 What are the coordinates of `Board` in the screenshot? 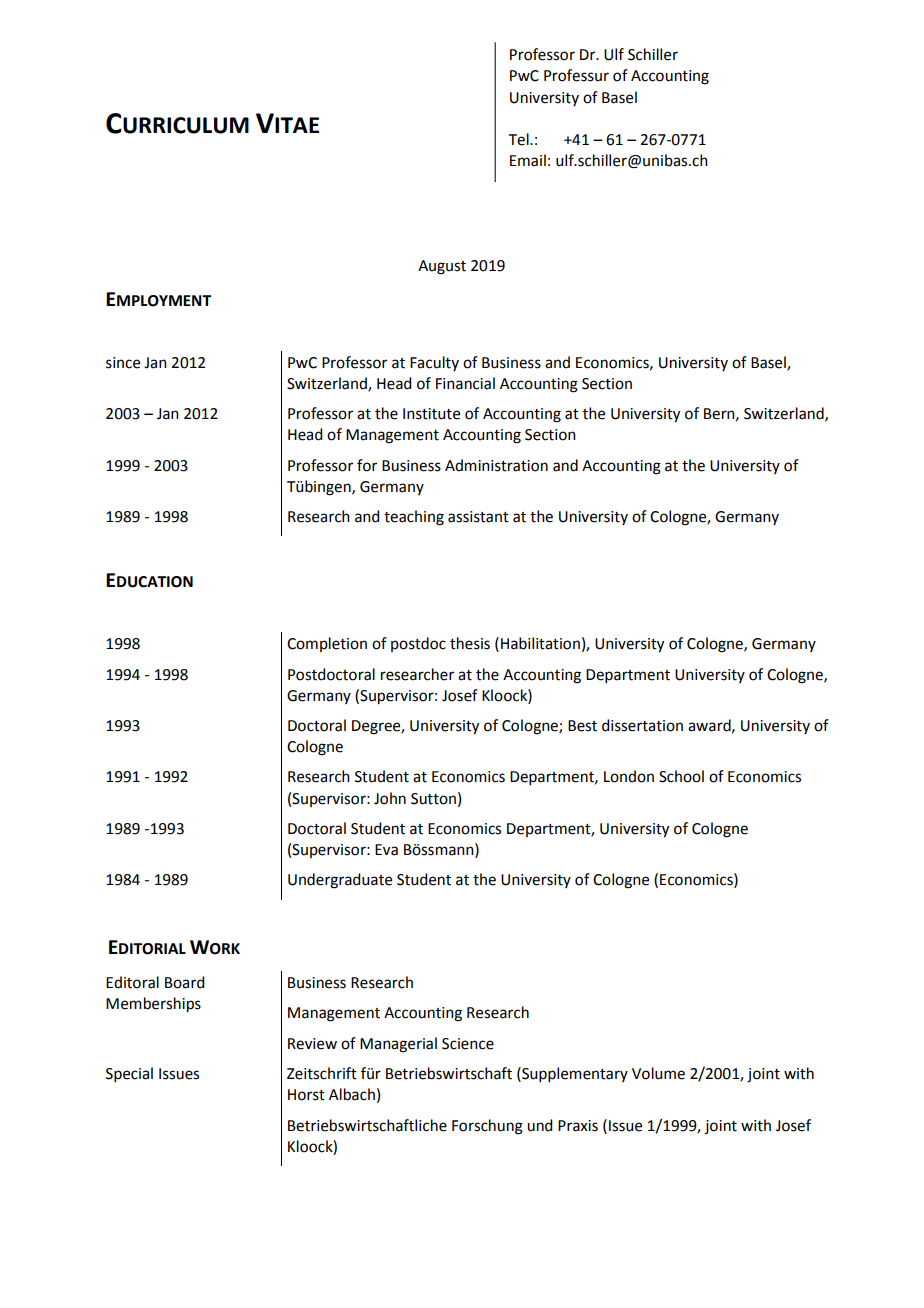 It's located at (184, 982).
